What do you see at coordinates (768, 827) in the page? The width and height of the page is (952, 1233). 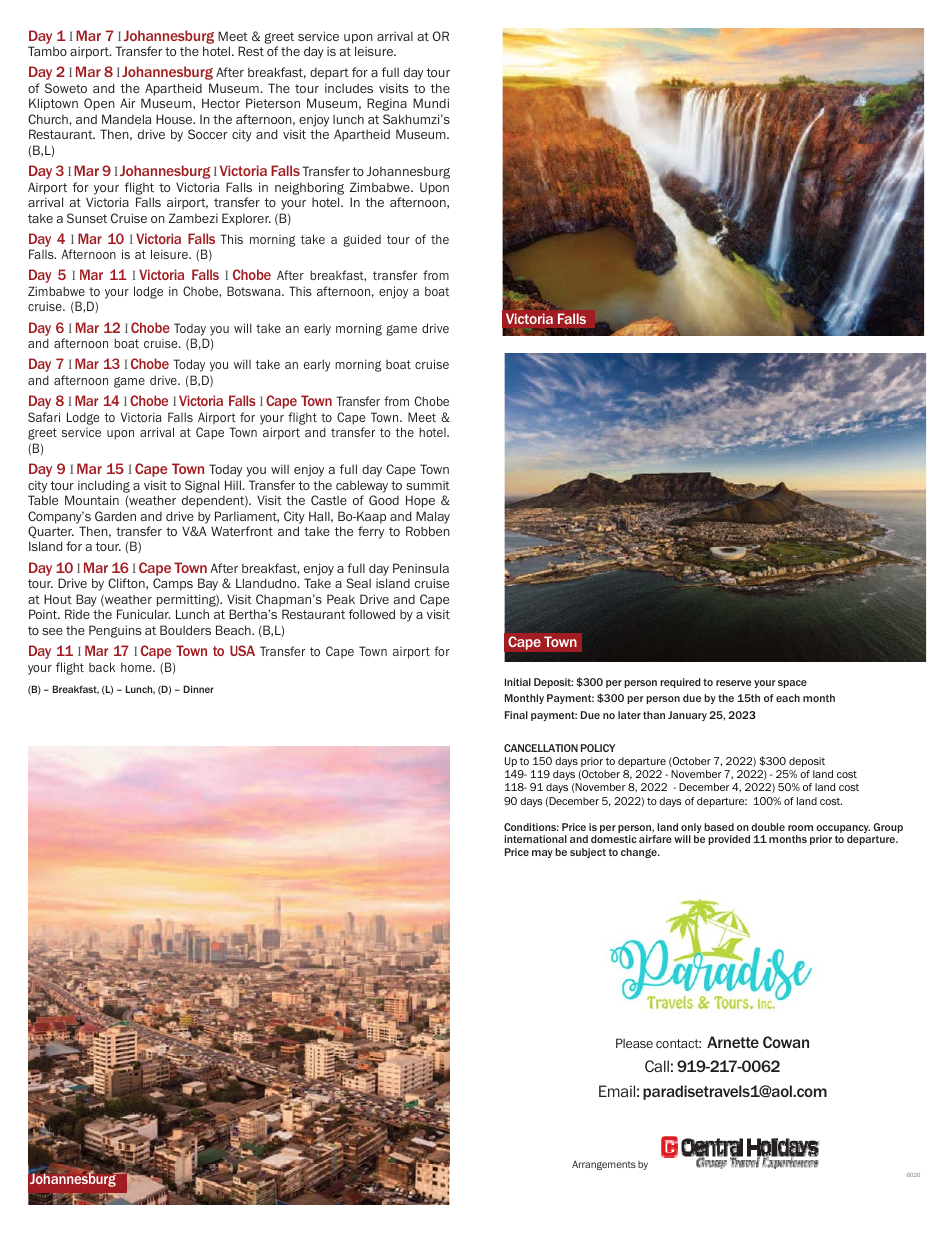 I see `double` at bounding box center [768, 827].
